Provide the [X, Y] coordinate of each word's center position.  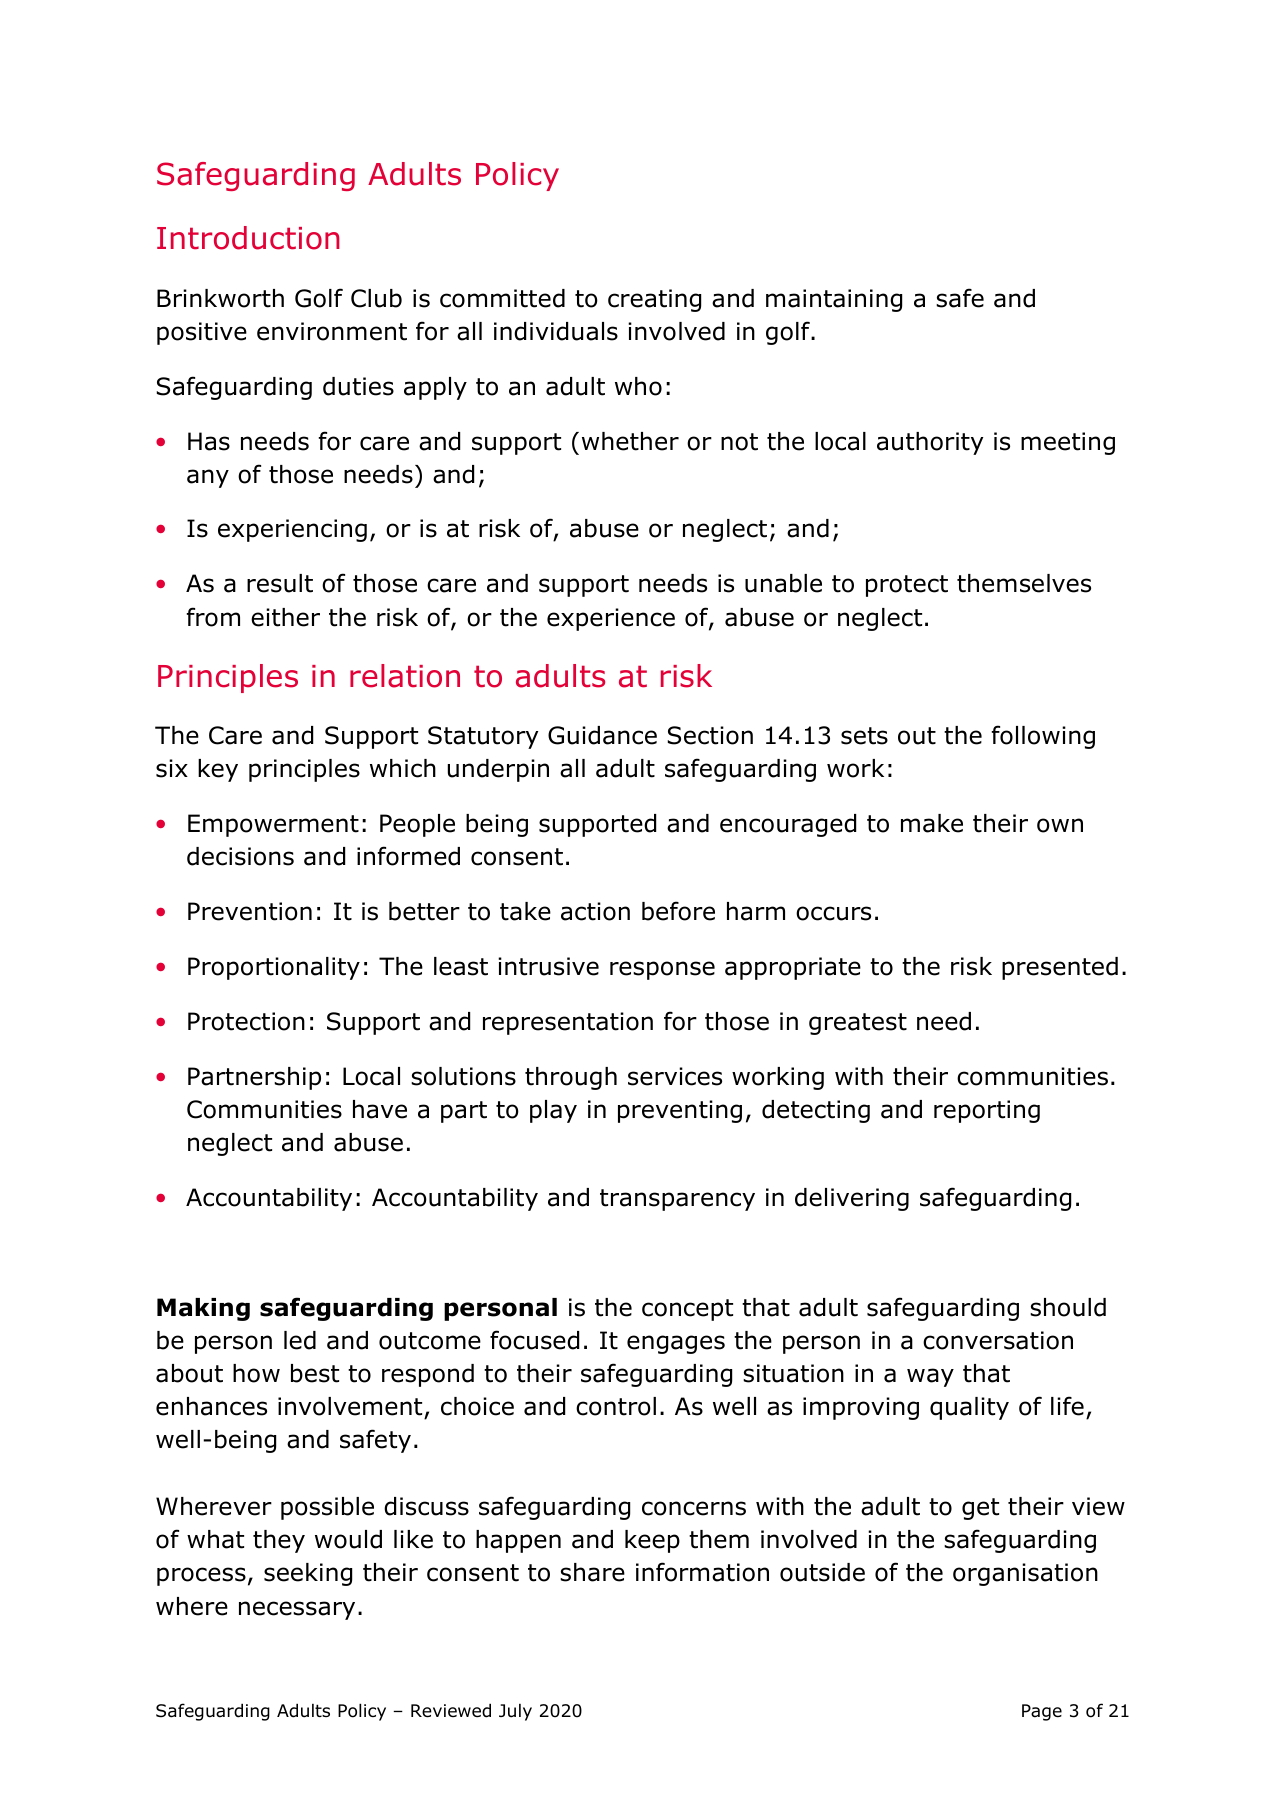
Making [203, 1309]
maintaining [834, 300]
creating [654, 300]
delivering [852, 1199]
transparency [677, 1200]
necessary [297, 1610]
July [515, 1712]
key [218, 770]
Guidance [602, 735]
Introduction [248, 238]
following [1043, 737]
